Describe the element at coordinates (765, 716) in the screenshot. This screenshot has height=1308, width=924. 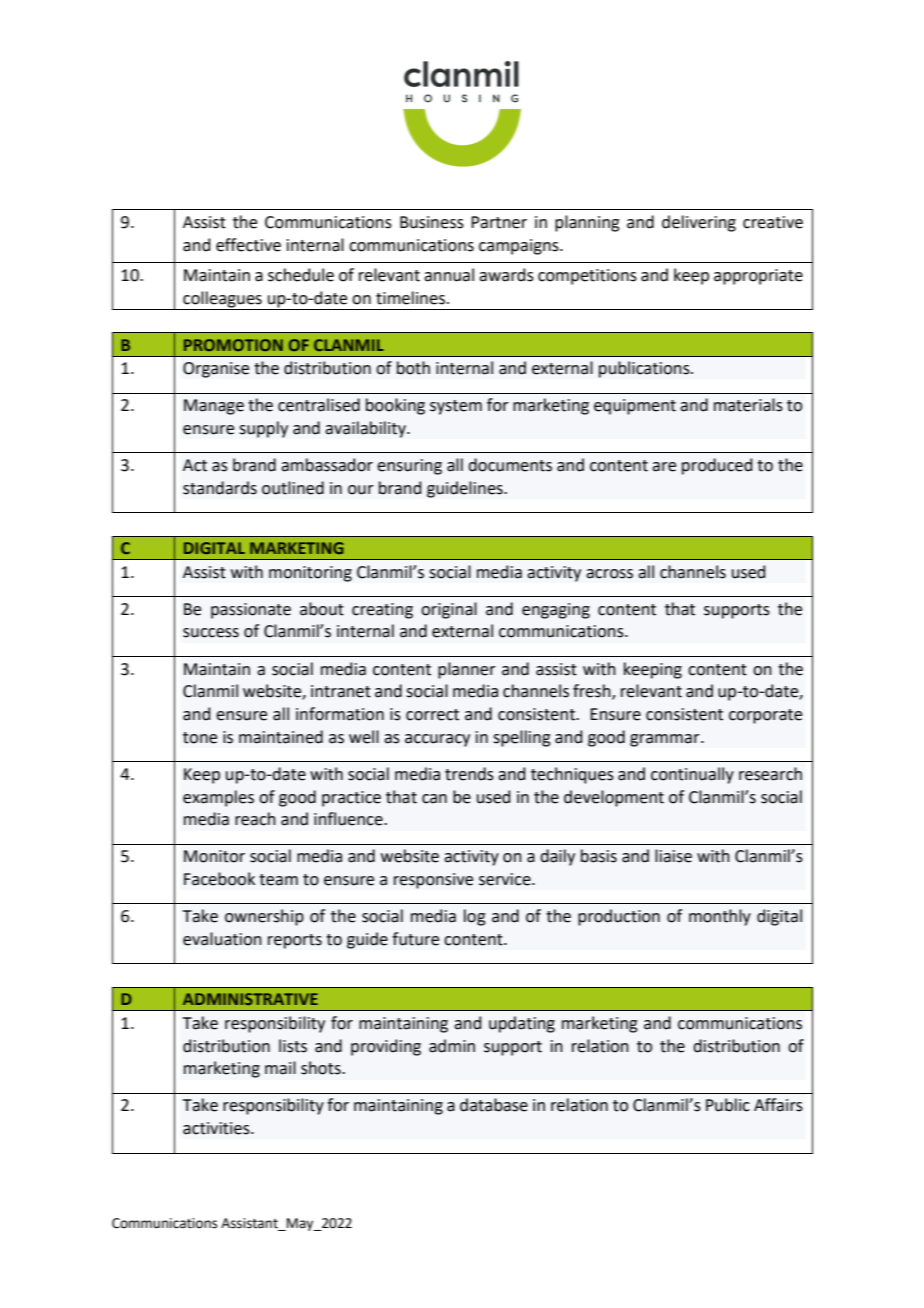
I see `corporate` at that location.
